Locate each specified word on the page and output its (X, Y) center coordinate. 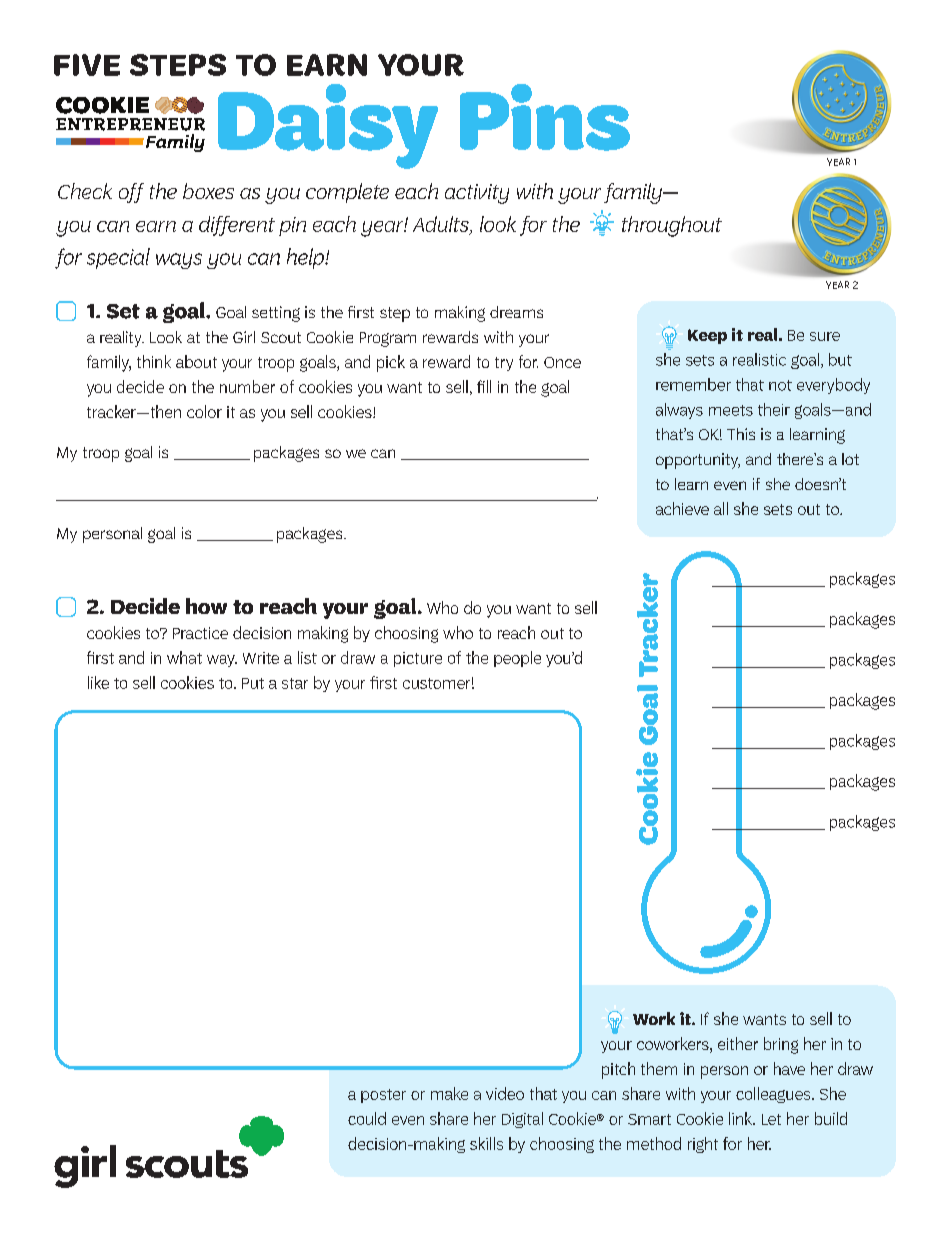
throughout (672, 226)
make (449, 1093)
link (742, 1118)
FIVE (87, 65)
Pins (545, 117)
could (367, 1118)
